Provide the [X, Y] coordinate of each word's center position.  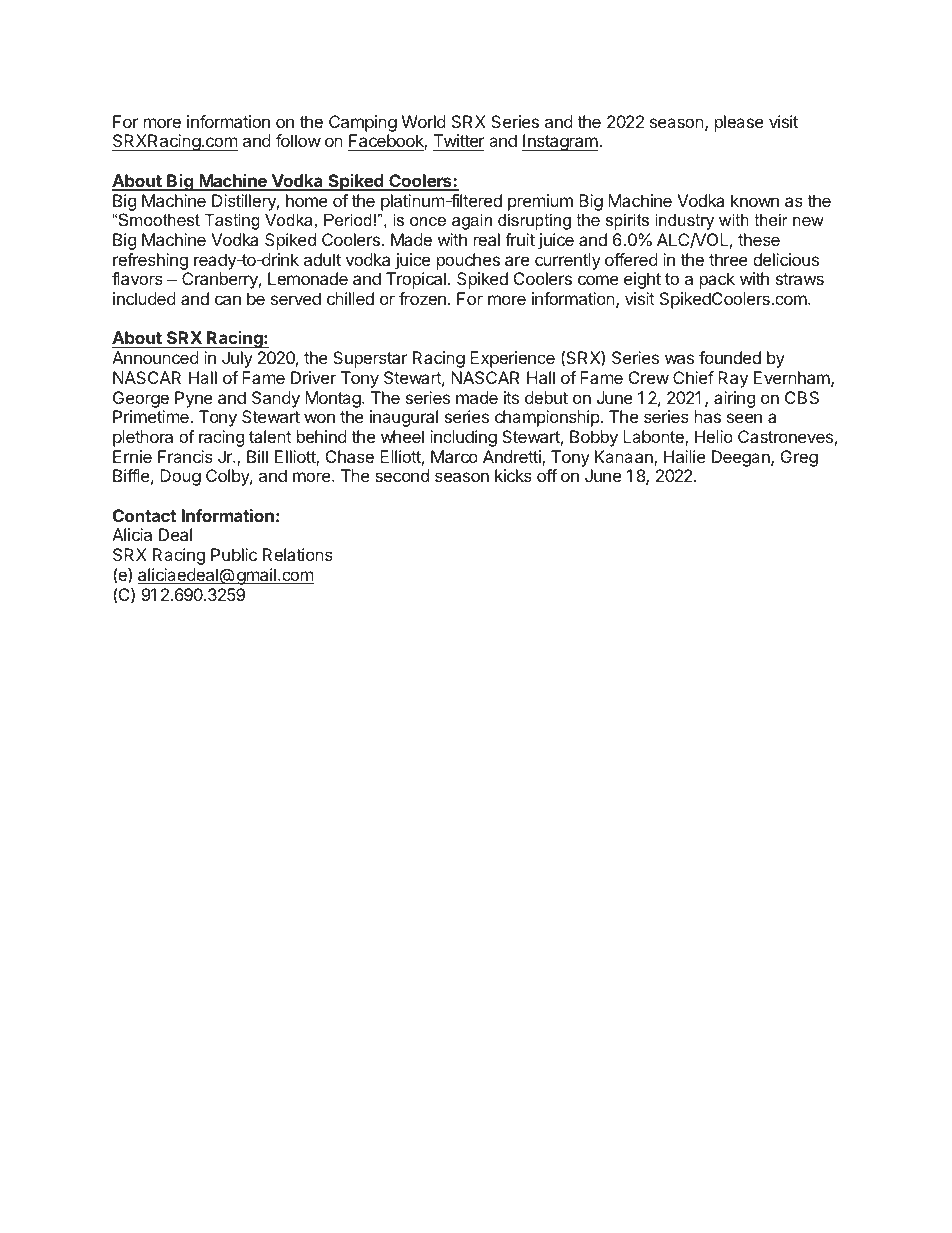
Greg [799, 458]
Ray [733, 379]
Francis [185, 456]
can [228, 300]
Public [234, 554]
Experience [512, 359]
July [237, 359]
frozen [422, 298]
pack [717, 280]
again [472, 221]
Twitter [459, 142]
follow [298, 140]
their [771, 219]
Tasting [232, 221]
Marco [454, 456]
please [739, 123]
